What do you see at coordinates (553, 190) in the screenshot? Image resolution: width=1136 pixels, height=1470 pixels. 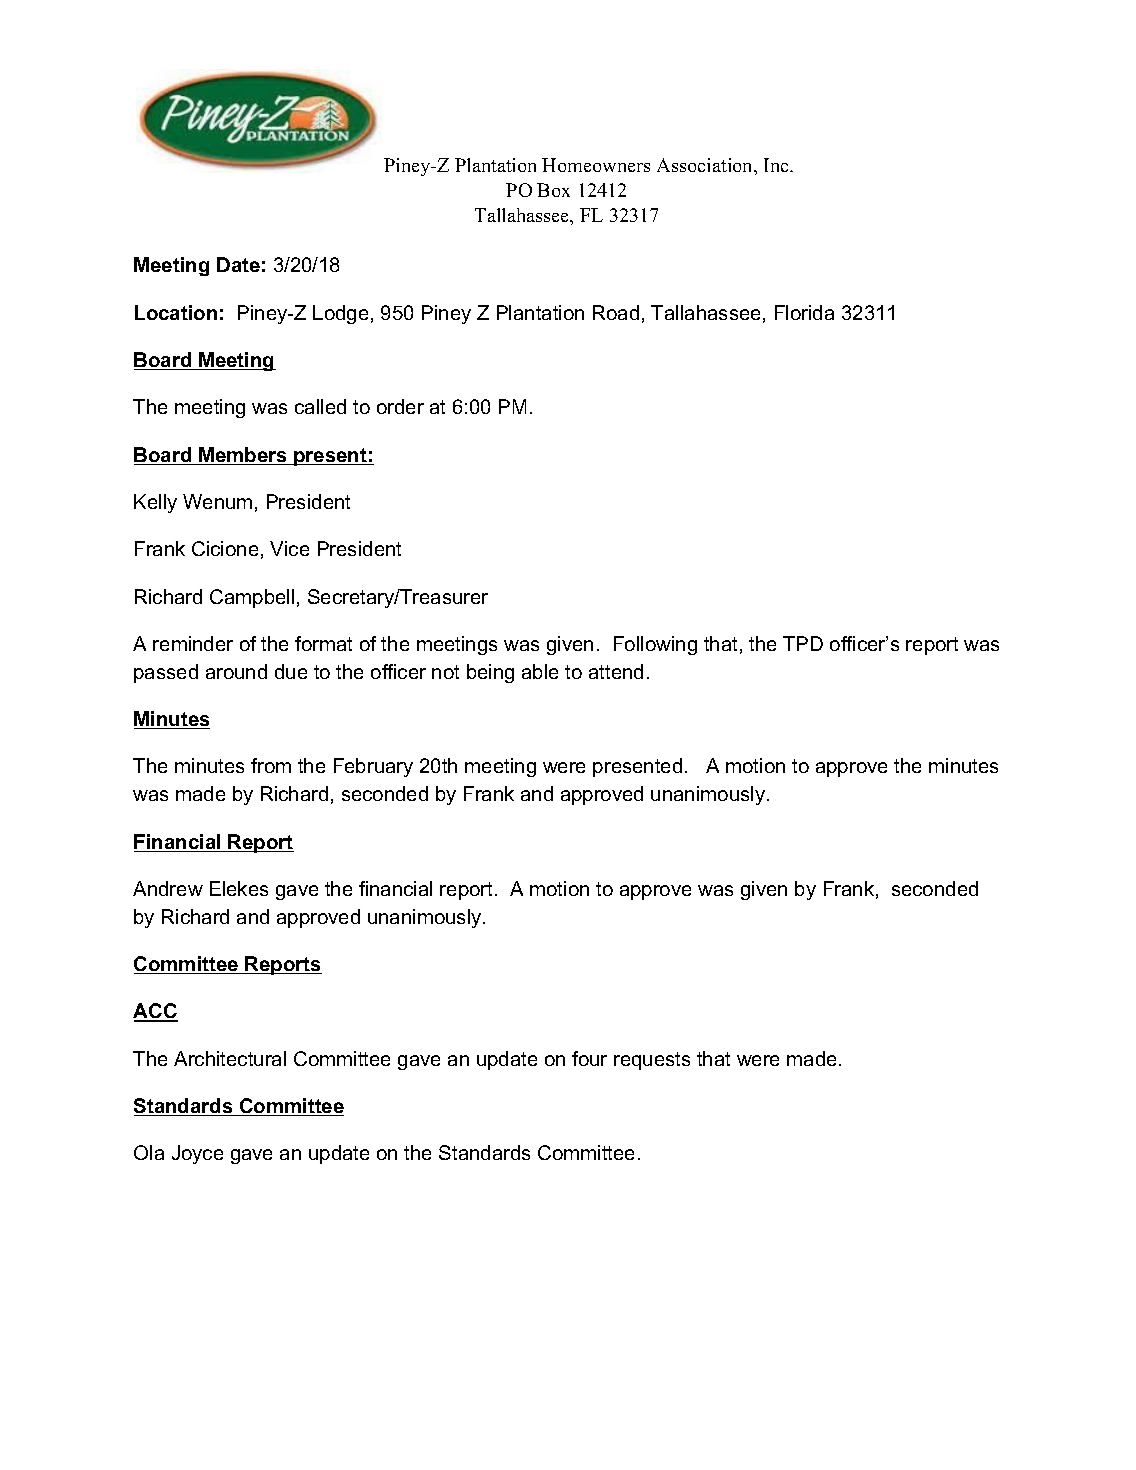 I see `Box` at bounding box center [553, 190].
